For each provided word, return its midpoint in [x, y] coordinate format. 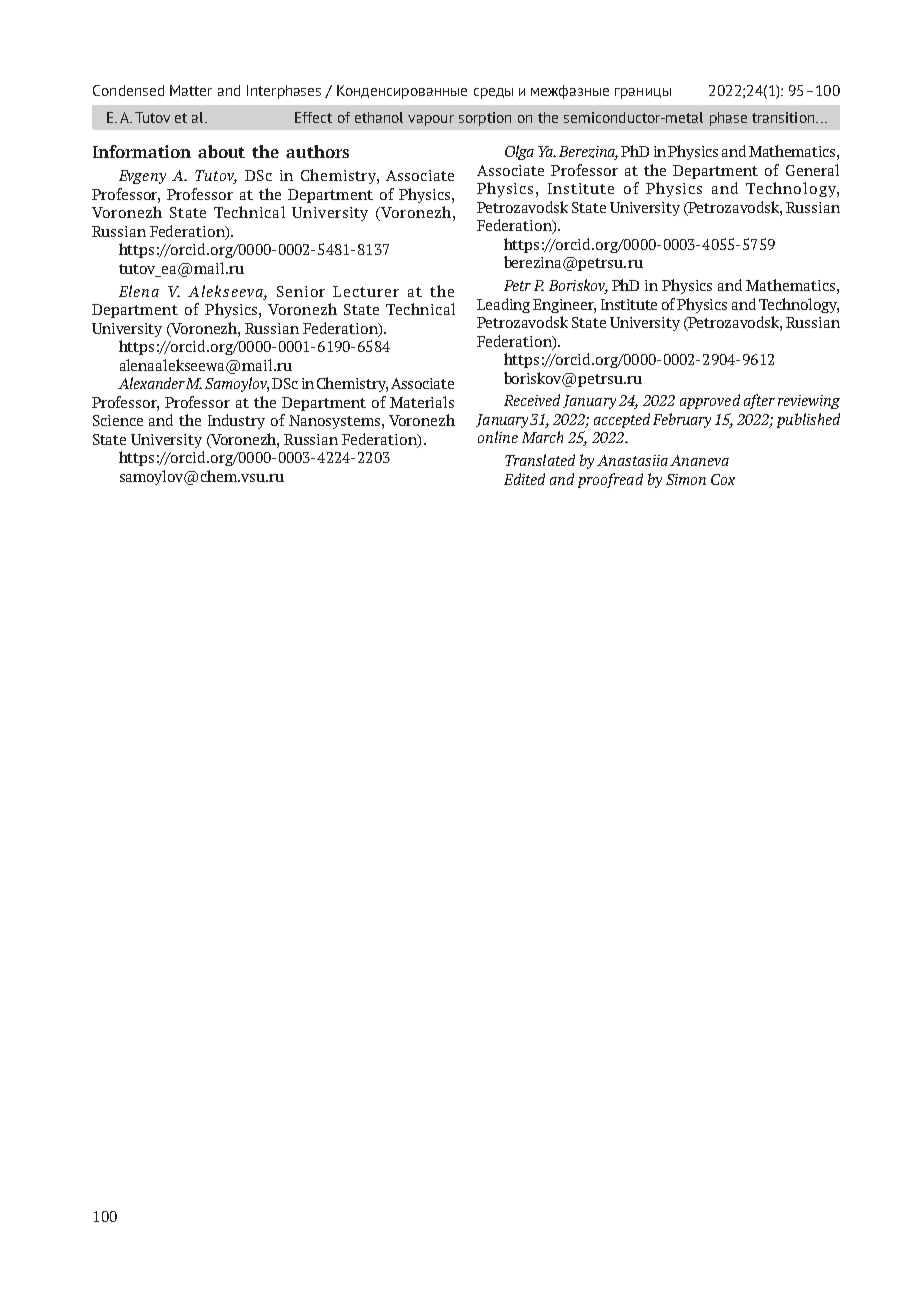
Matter [191, 90]
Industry [236, 421]
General [812, 170]
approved [710, 401]
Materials [422, 402]
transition [784, 117]
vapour [431, 120]
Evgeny [142, 177]
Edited [524, 479]
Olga [519, 152]
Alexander [151, 383]
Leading [503, 305]
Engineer [564, 306]
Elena [139, 291]
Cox [723, 479]
